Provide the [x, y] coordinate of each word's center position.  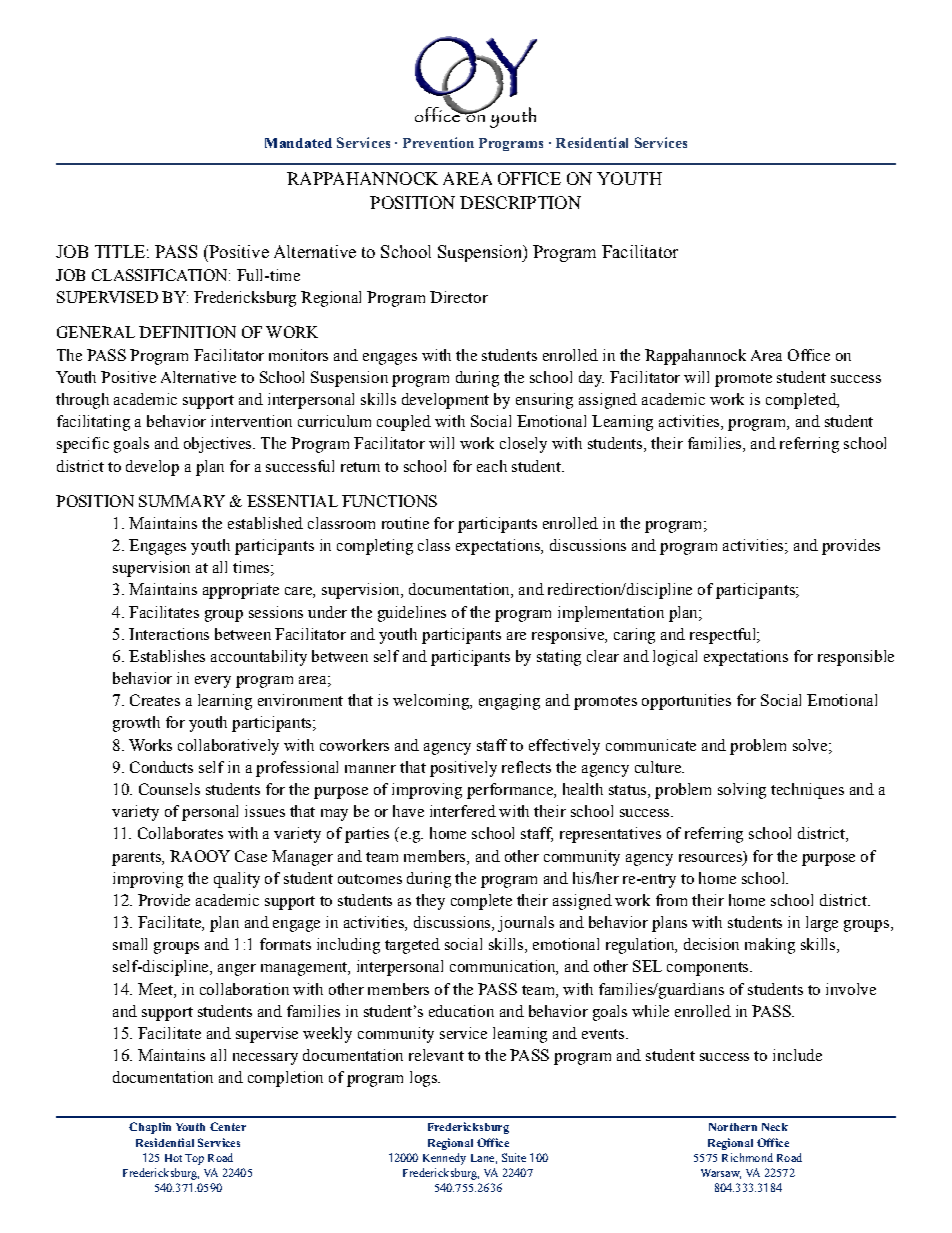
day [591, 379]
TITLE [120, 251]
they [430, 902]
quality [237, 880]
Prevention [438, 142]
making [770, 946]
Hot [173, 1158]
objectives [219, 445]
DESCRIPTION [520, 202]
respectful [724, 636]
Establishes [167, 656]
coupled [404, 423]
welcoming [432, 702]
